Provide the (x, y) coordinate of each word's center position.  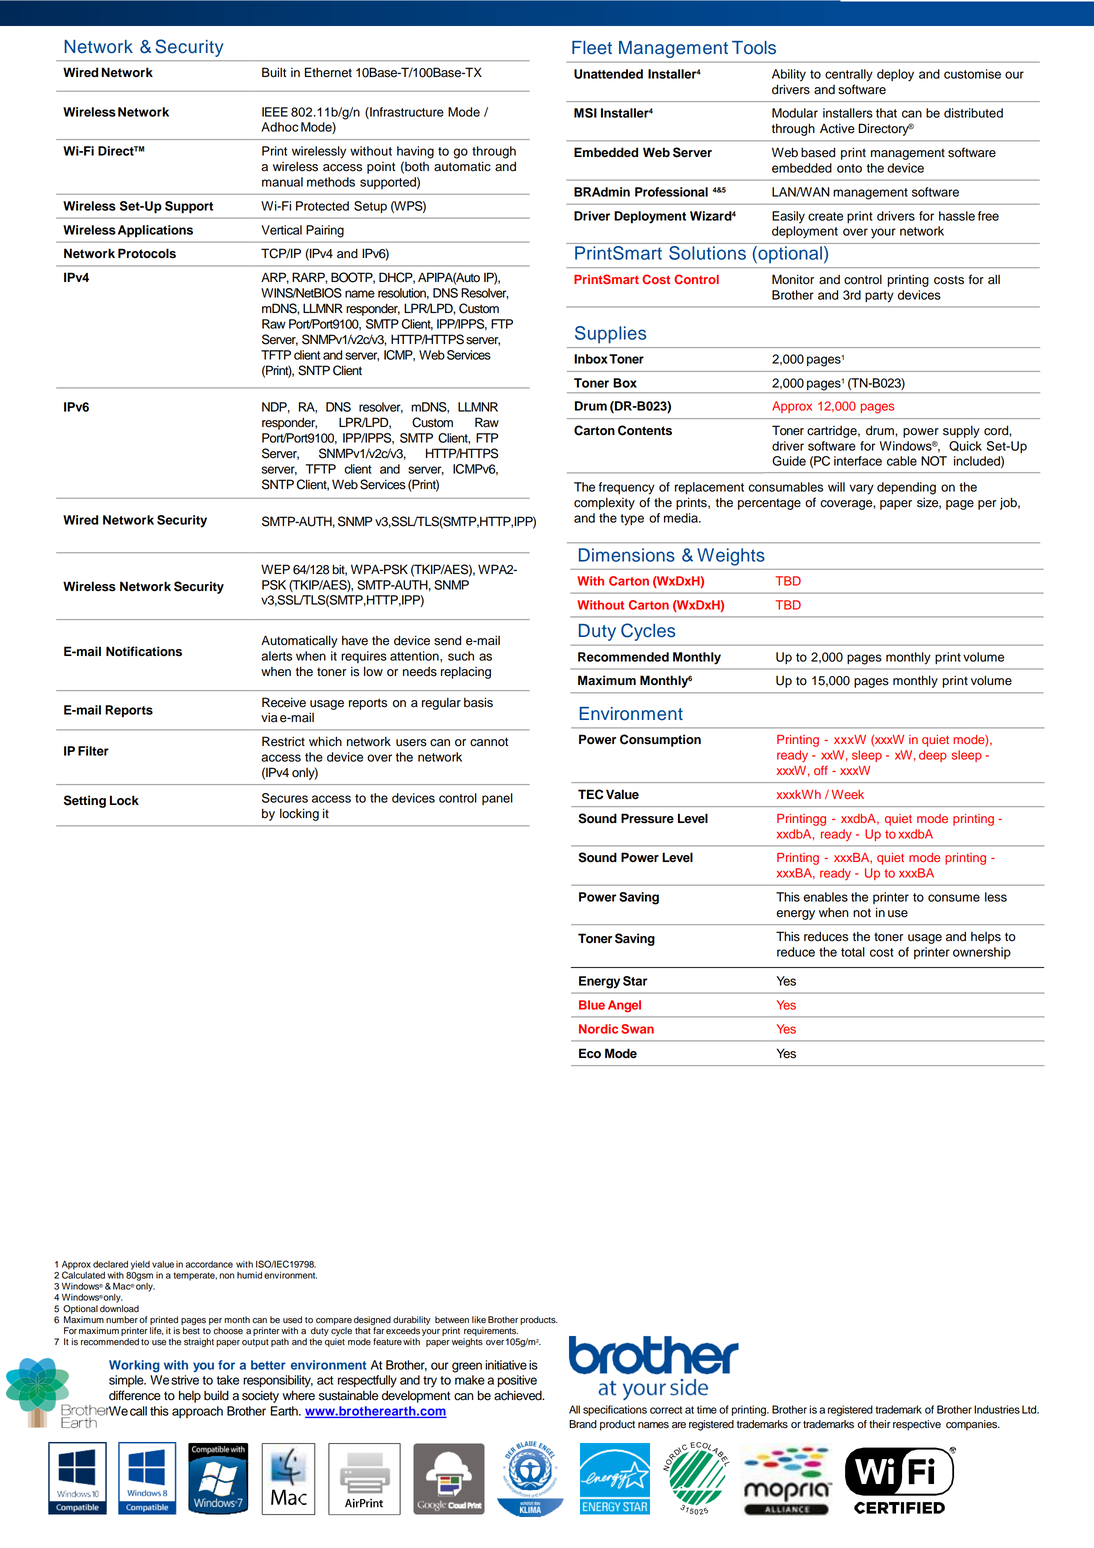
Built (274, 72)
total (853, 952)
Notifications (144, 651)
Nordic (598, 1029)
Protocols (147, 253)
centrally (849, 75)
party (879, 297)
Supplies (610, 335)
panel (497, 799)
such (461, 656)
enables (825, 897)
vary (861, 489)
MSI (585, 113)
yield (140, 1265)
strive (185, 1380)
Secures (285, 798)
